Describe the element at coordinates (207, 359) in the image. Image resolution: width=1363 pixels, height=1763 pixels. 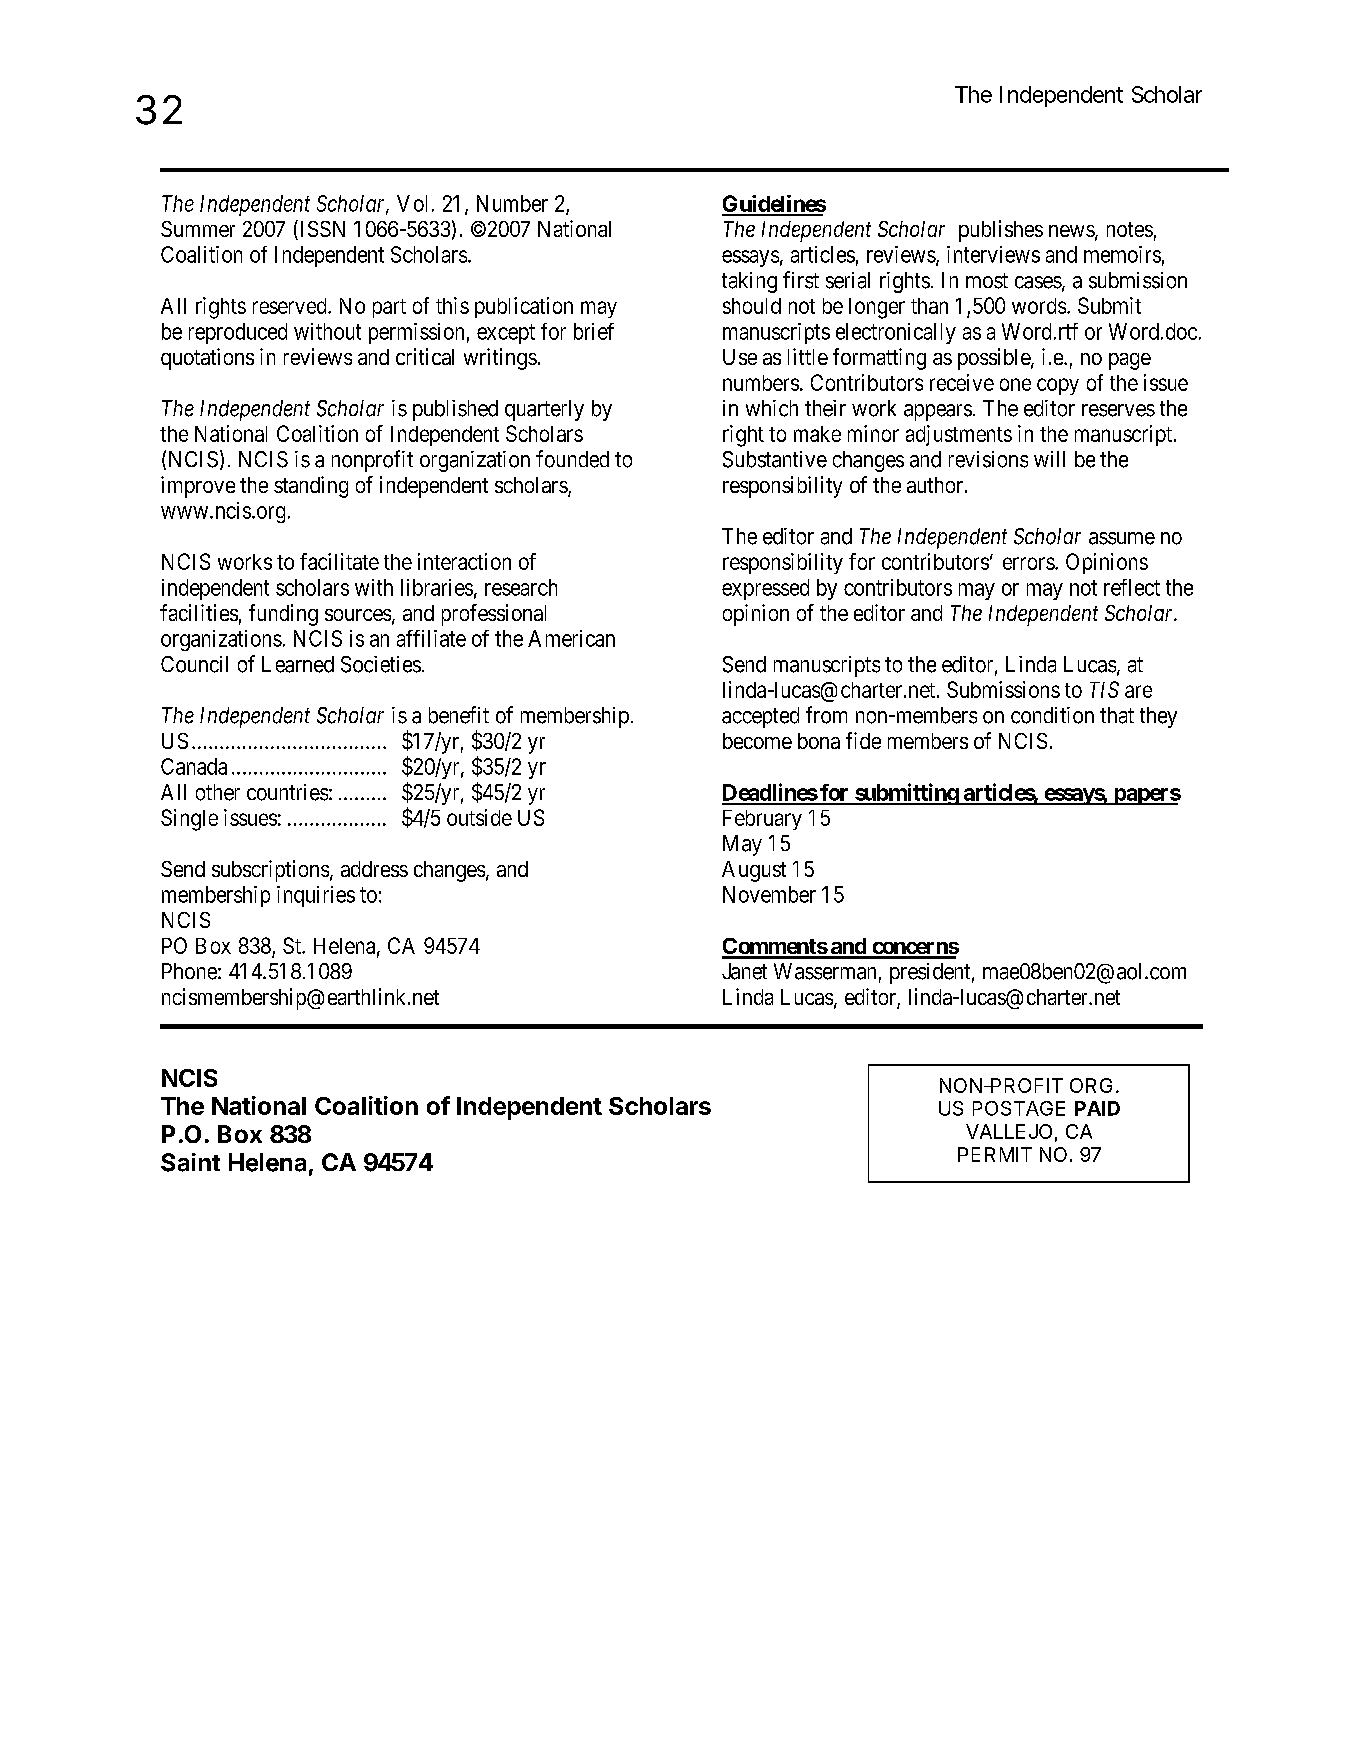
I see `quotations` at that location.
